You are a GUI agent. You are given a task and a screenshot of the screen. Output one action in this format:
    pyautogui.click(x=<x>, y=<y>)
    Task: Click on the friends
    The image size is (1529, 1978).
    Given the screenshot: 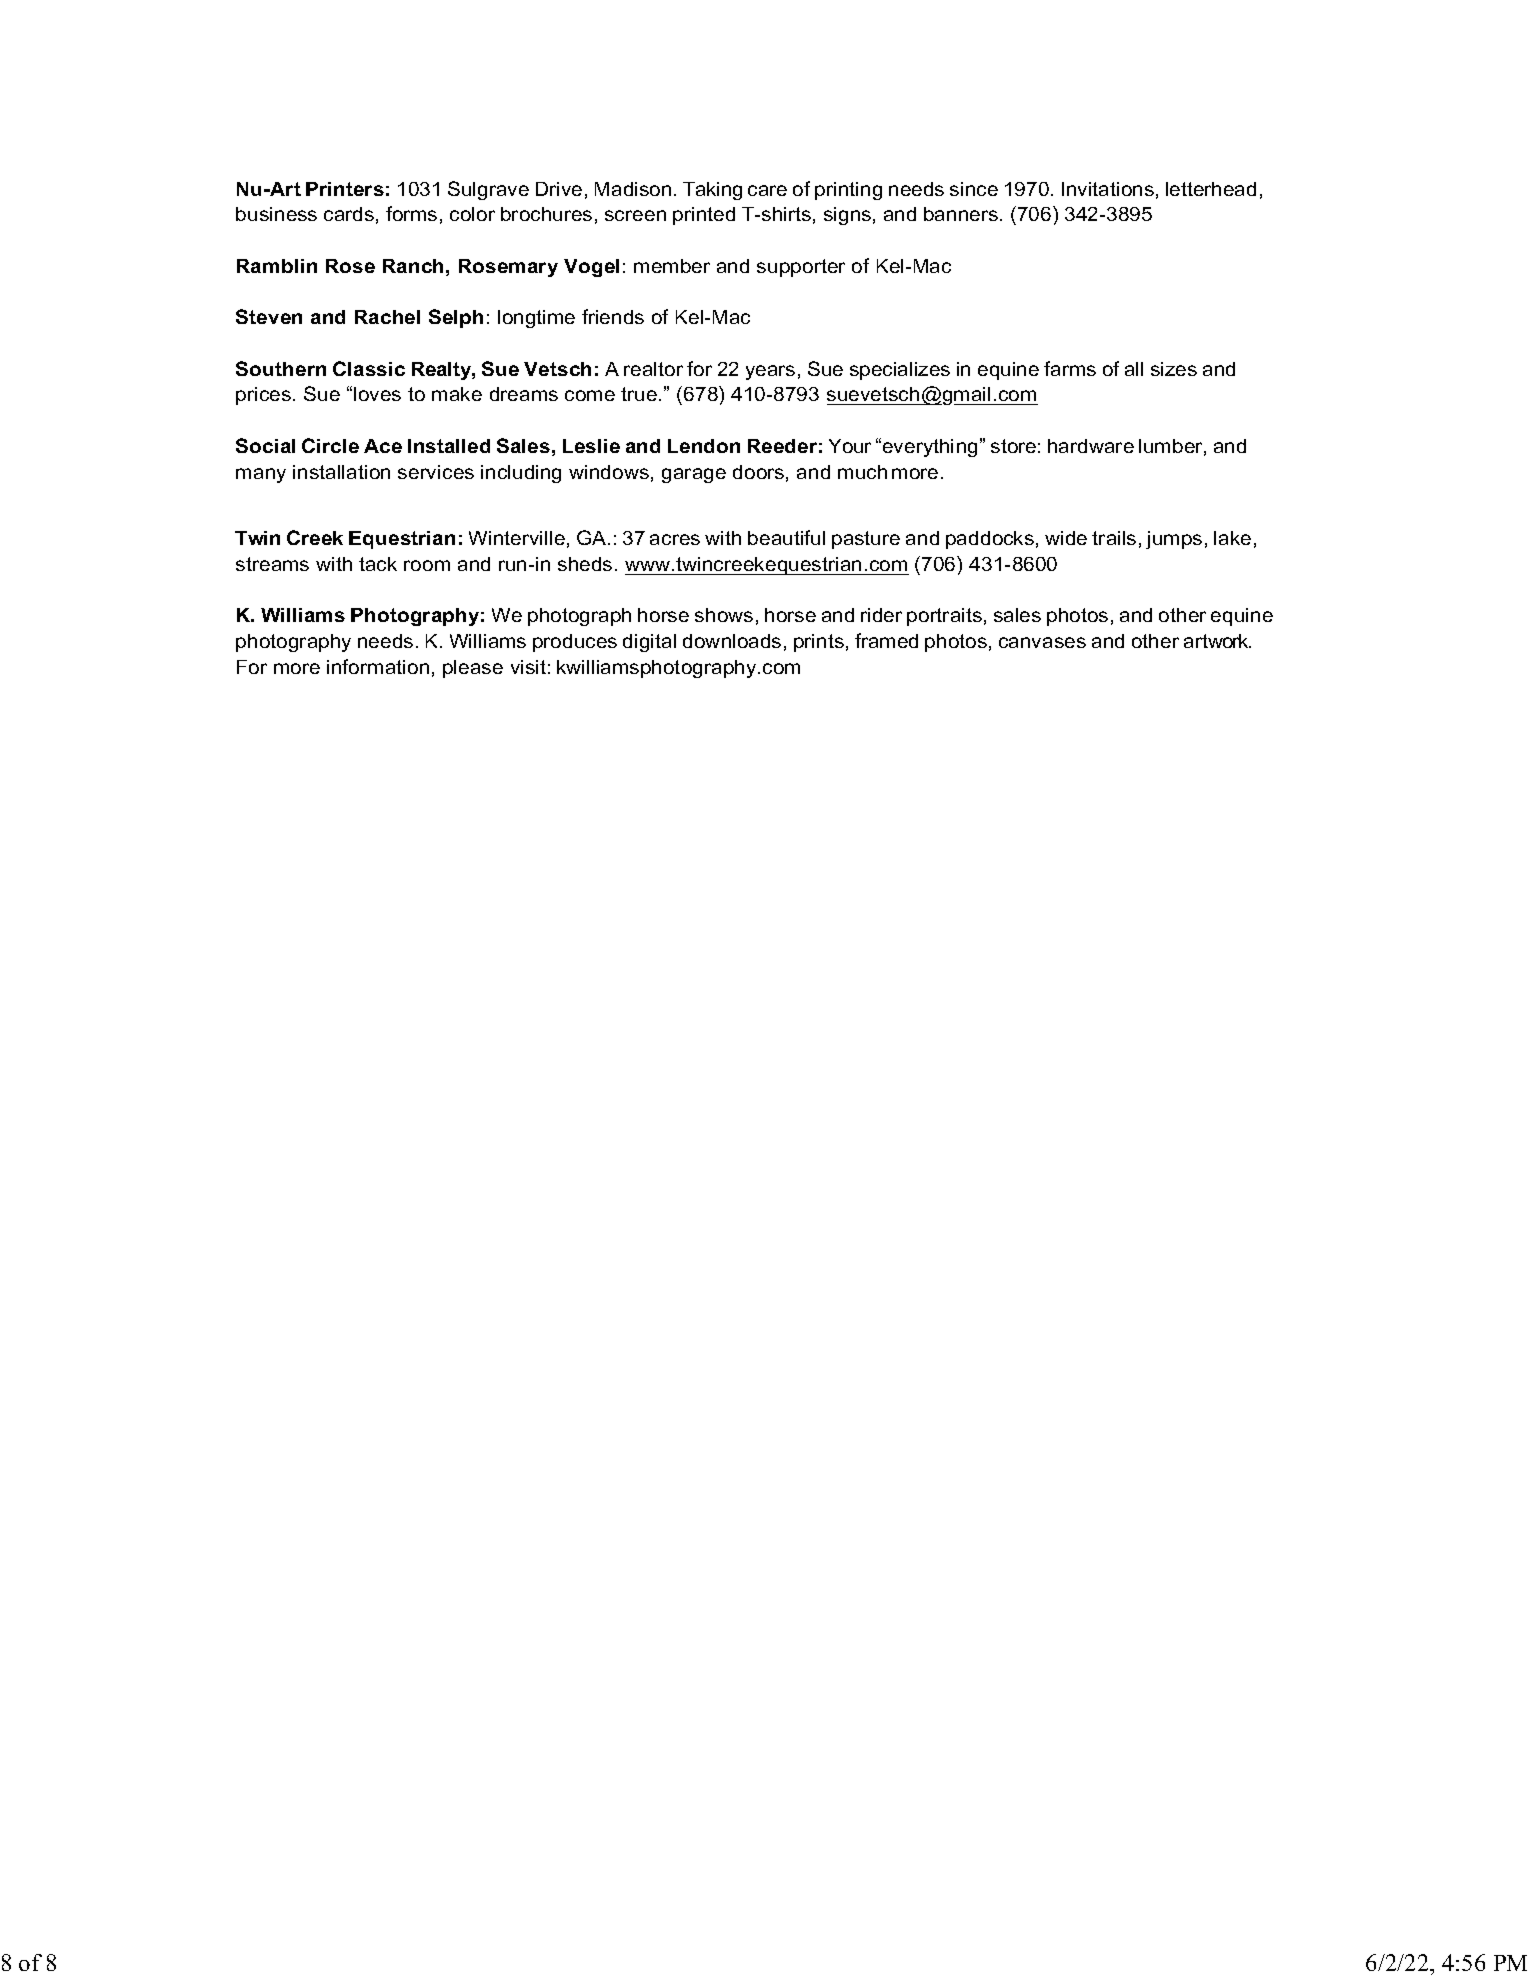 What is the action you would take?
    pyautogui.click(x=613, y=316)
